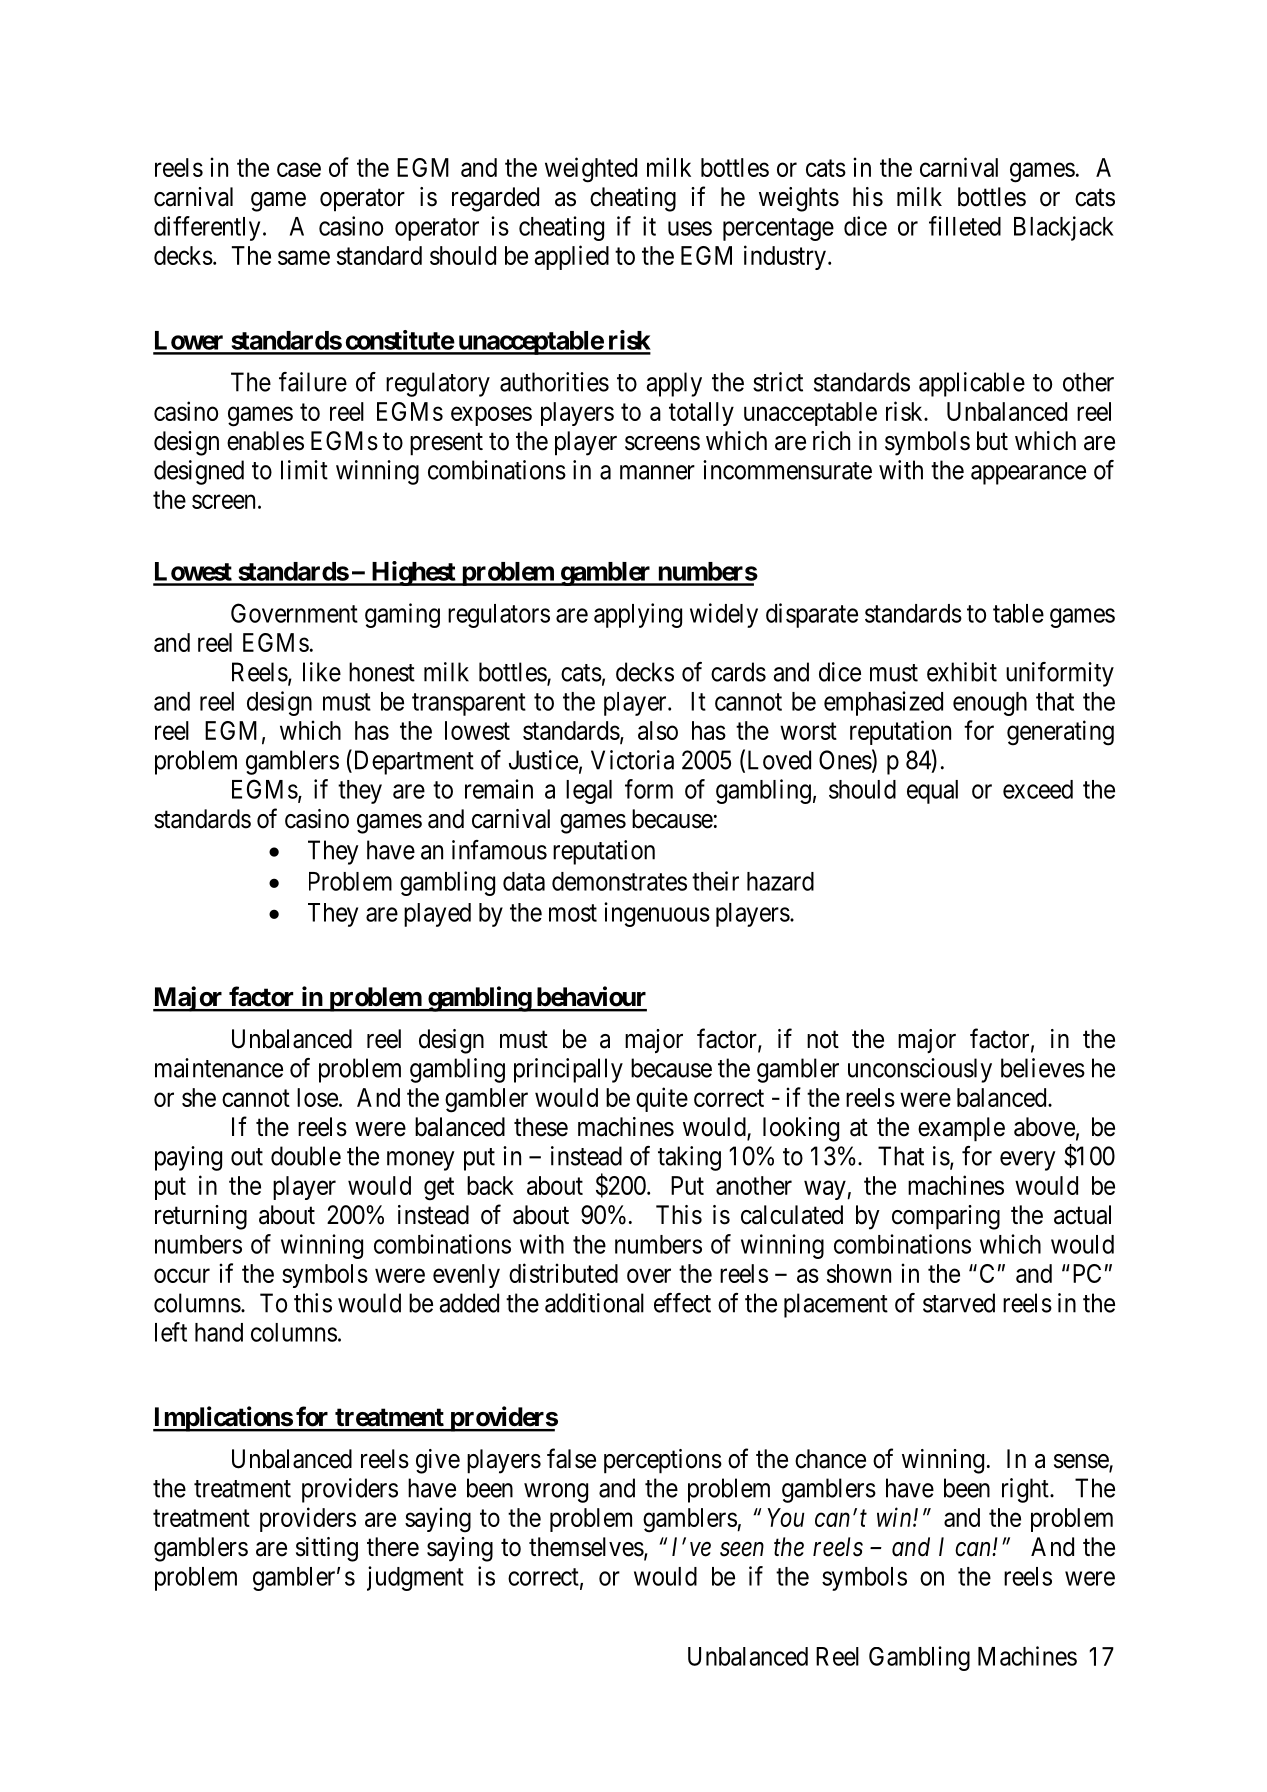 The width and height of the screenshot is (1267, 1792). Describe the element at coordinates (657, 472) in the screenshot. I see `manner` at that location.
